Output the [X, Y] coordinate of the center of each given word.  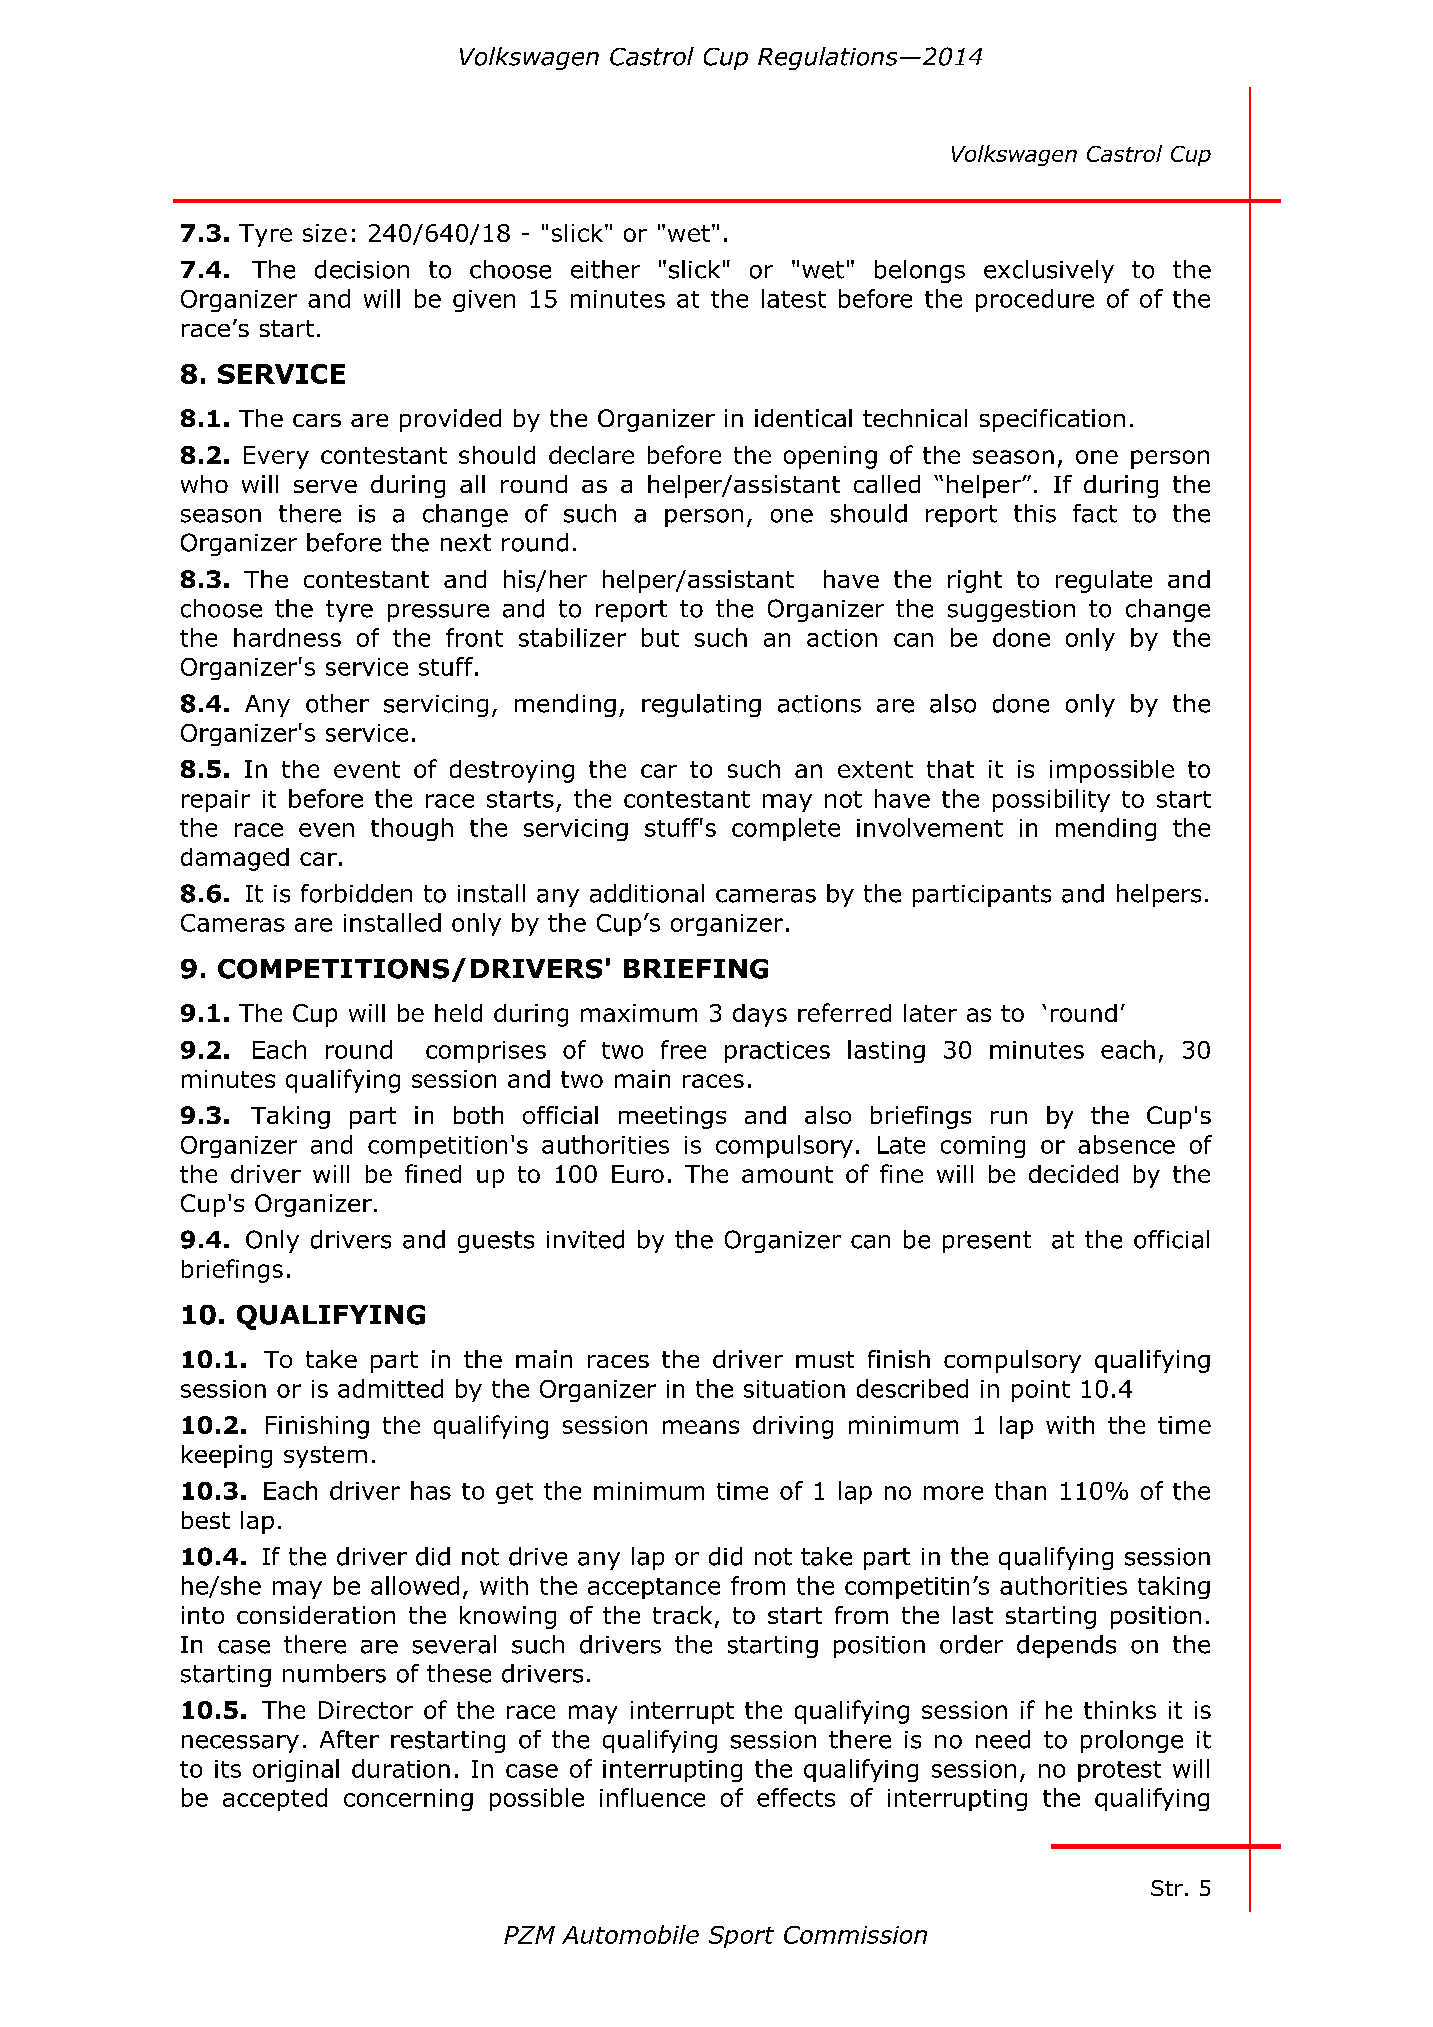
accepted [275, 1799]
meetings [672, 1117]
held [458, 1013]
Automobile [630, 1934]
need [1003, 1739]
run [1009, 1117]
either [605, 269]
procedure [1035, 300]
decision [362, 269]
